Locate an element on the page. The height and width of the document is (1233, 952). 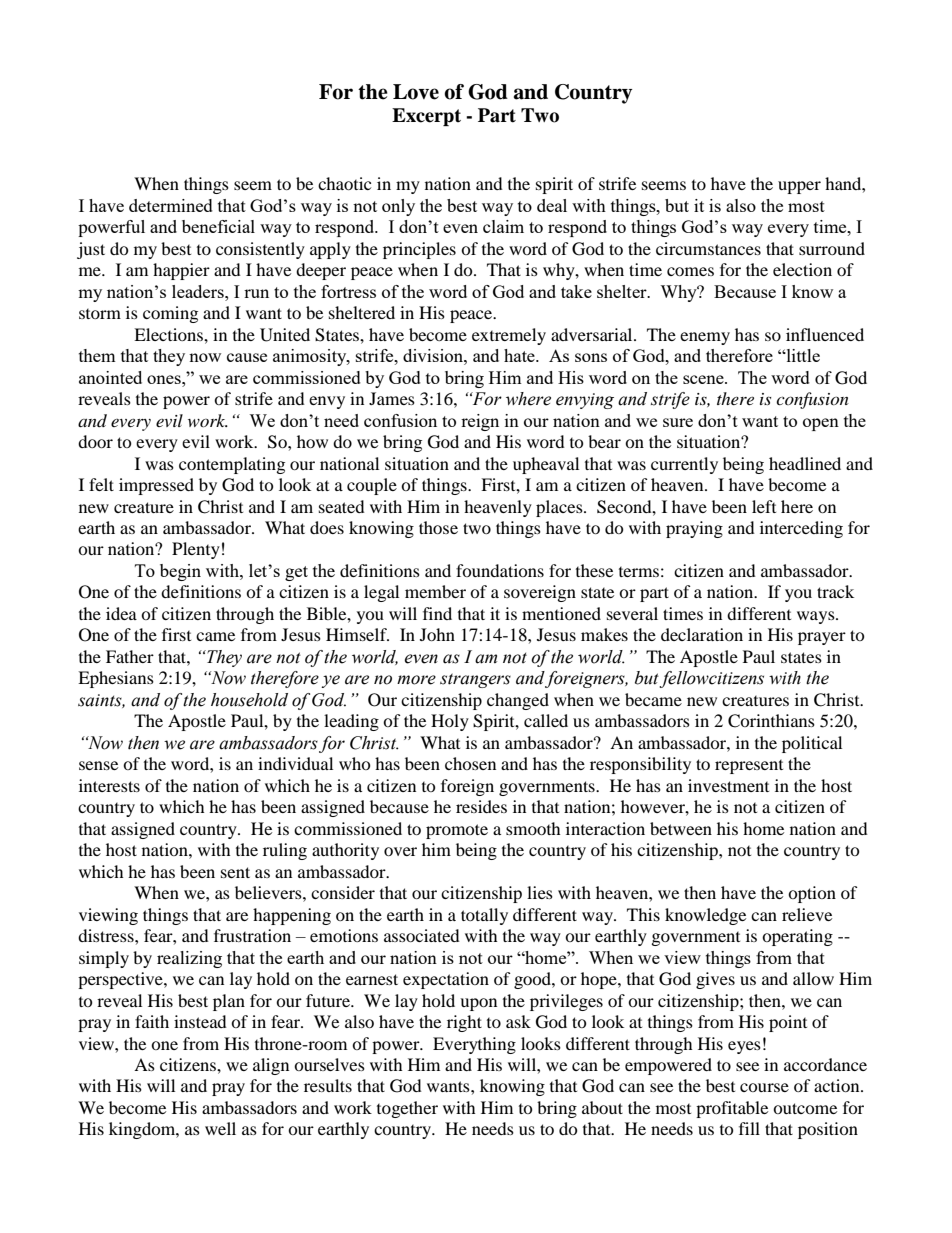
upper is located at coordinates (799, 187).
